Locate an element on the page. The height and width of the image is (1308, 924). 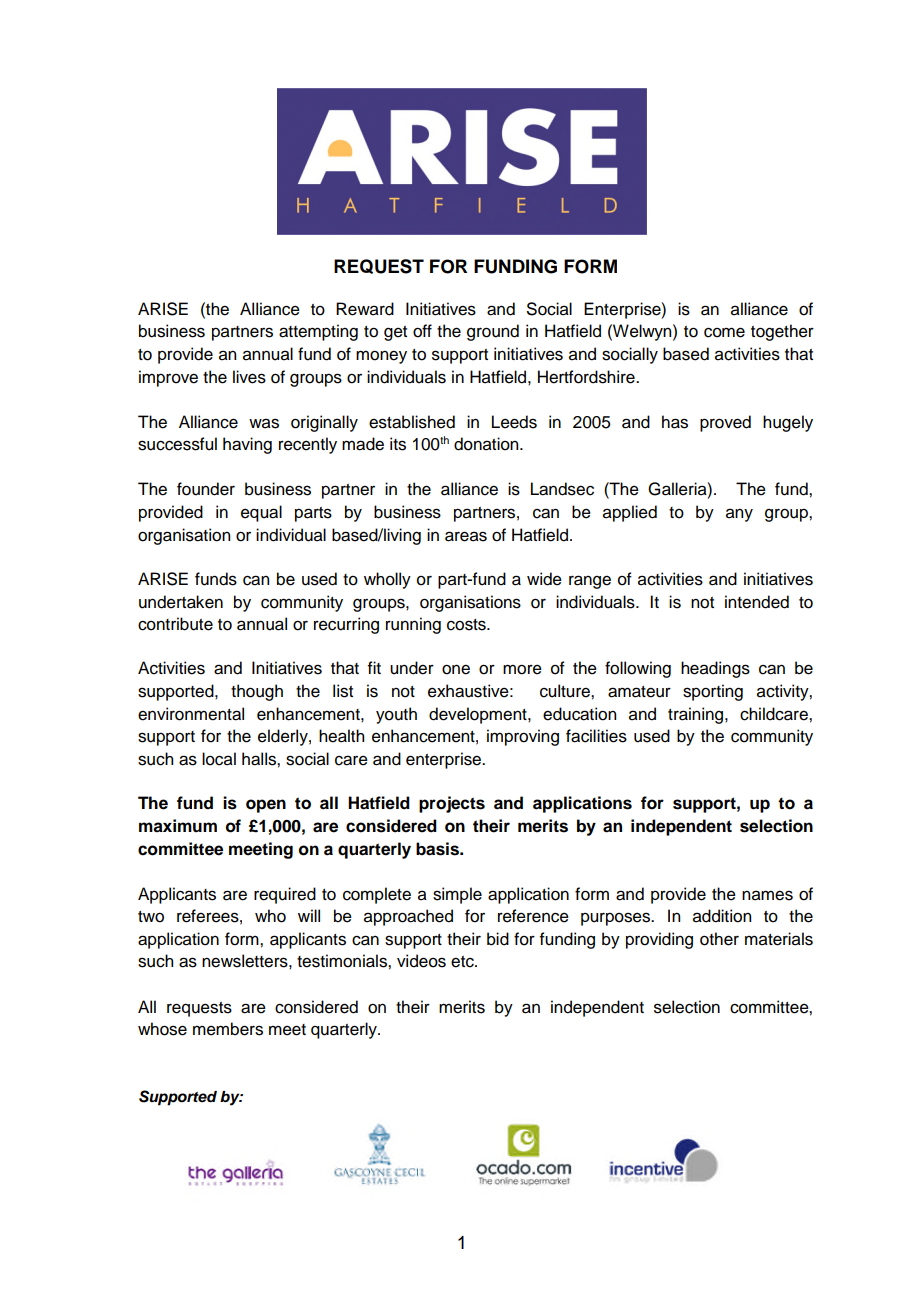
other is located at coordinates (719, 939).
